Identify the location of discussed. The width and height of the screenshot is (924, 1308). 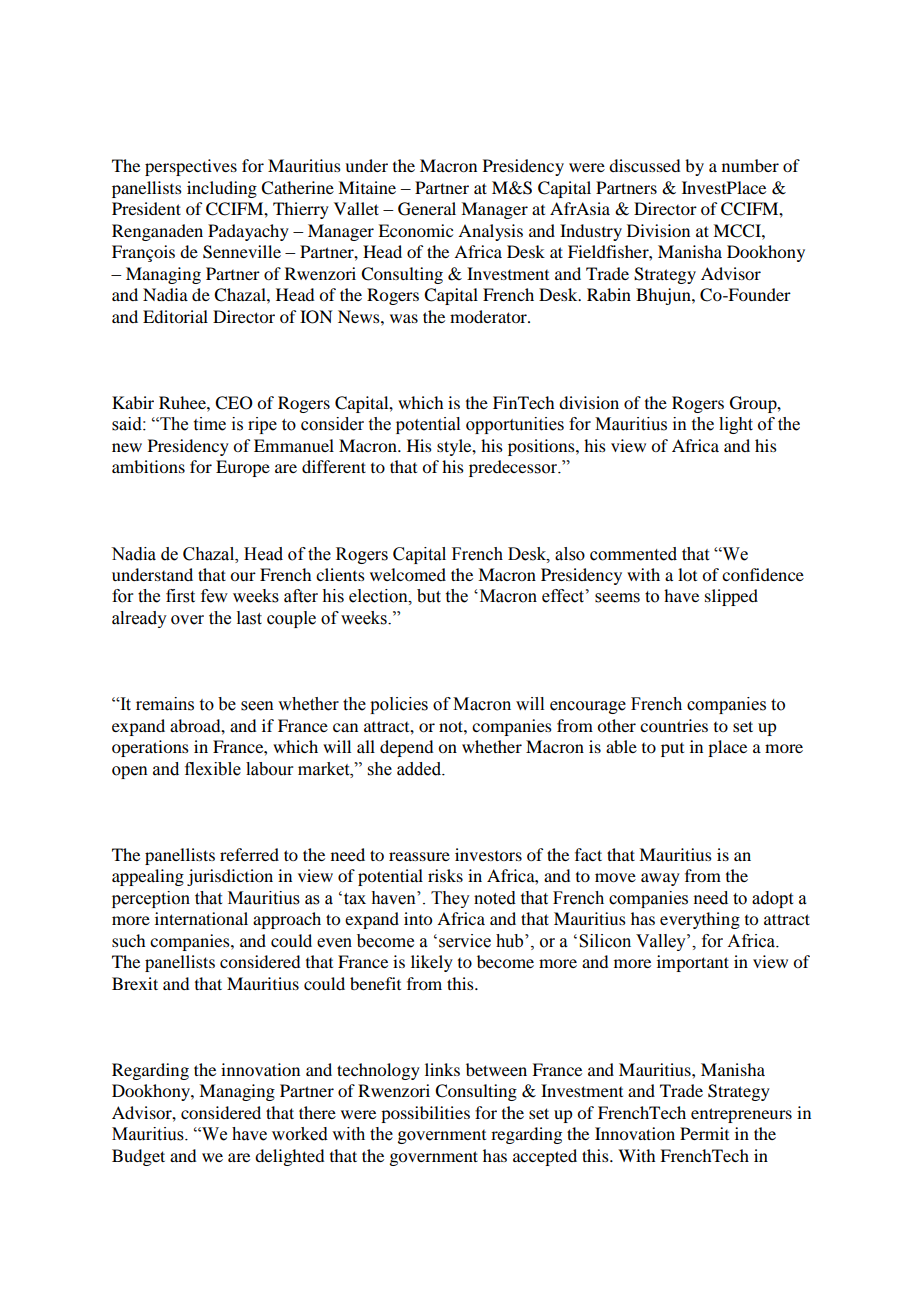
(644, 165).
